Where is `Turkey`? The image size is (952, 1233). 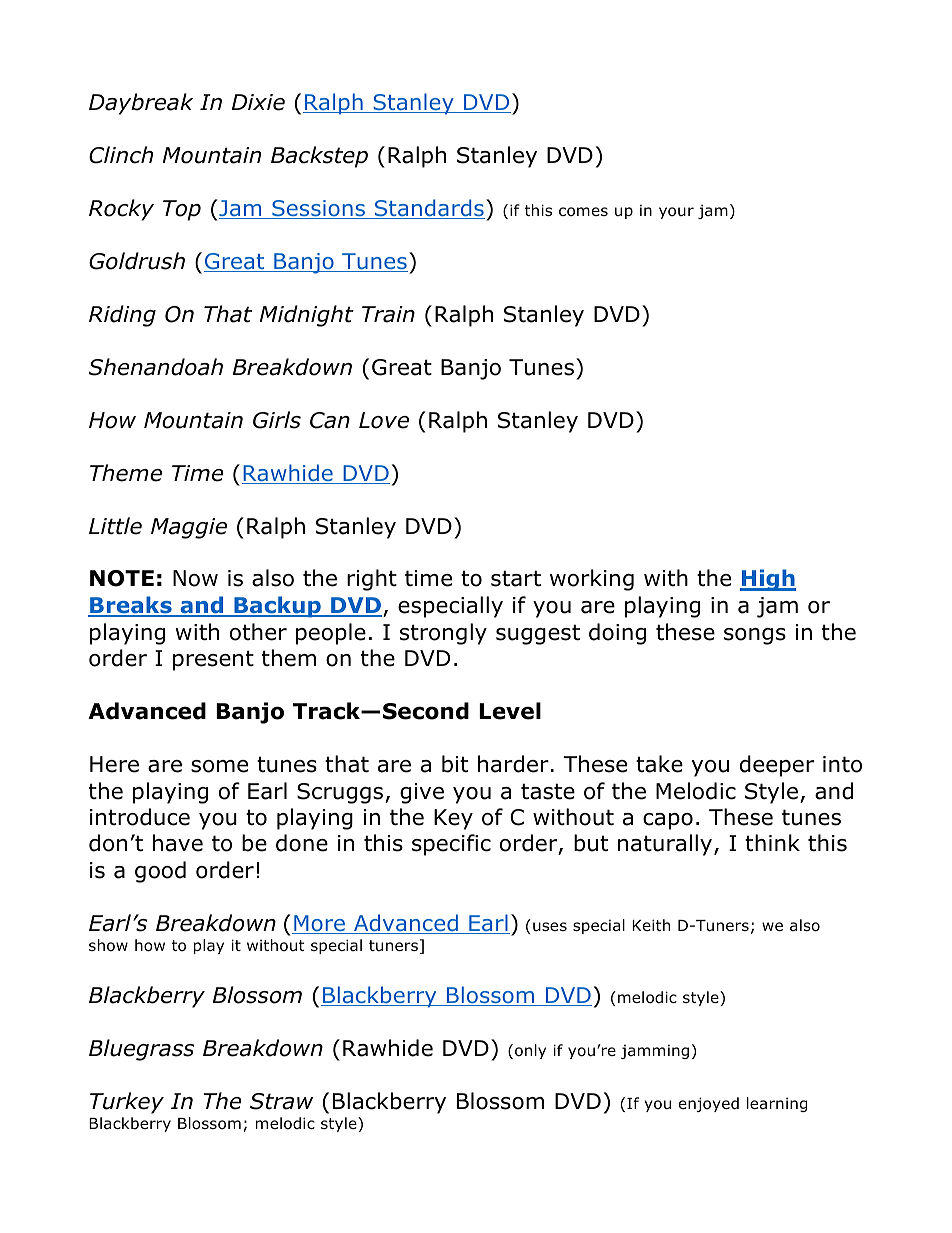 Turkey is located at coordinates (127, 1103).
